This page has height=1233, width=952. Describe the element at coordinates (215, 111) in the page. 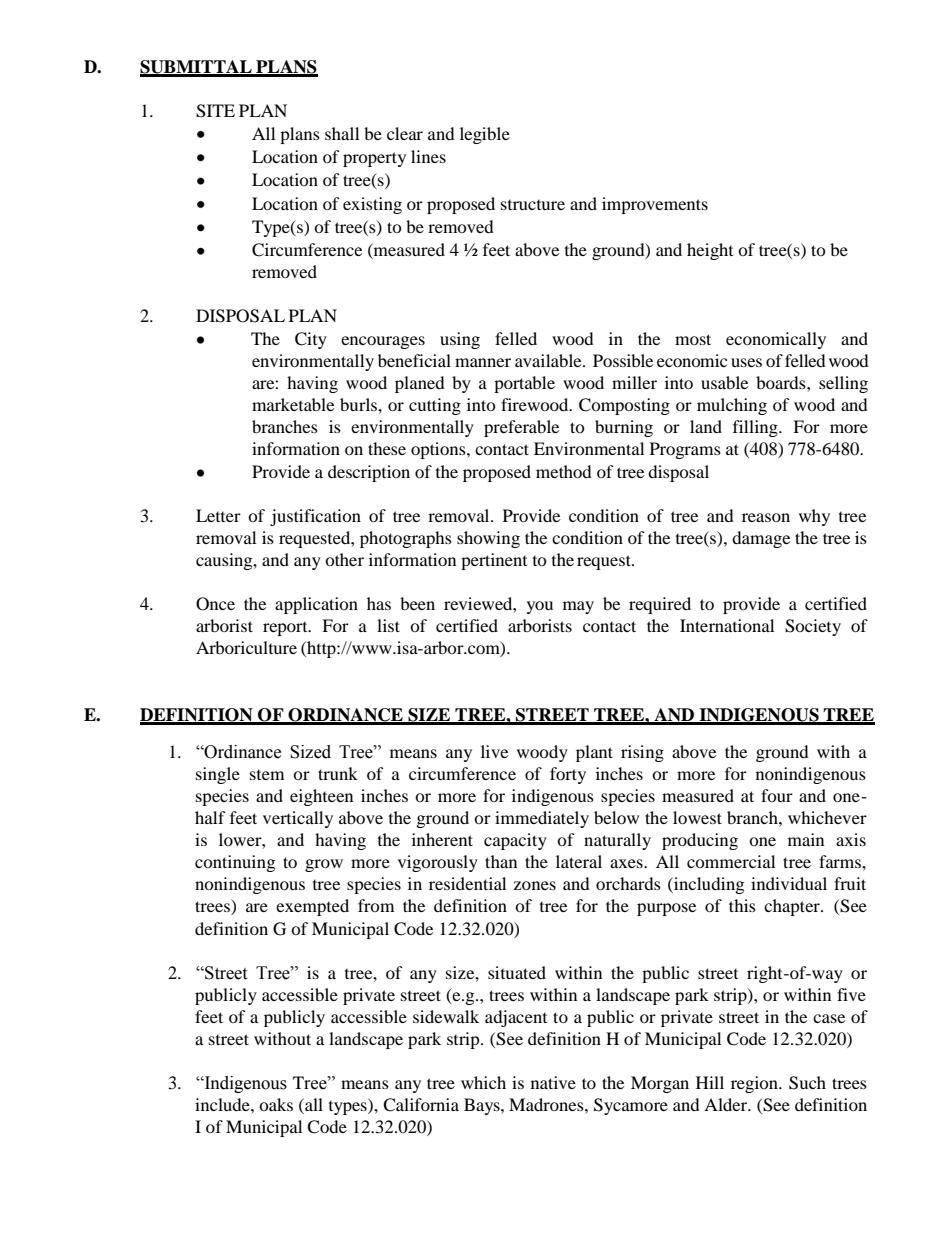

I see `SITE` at that location.
